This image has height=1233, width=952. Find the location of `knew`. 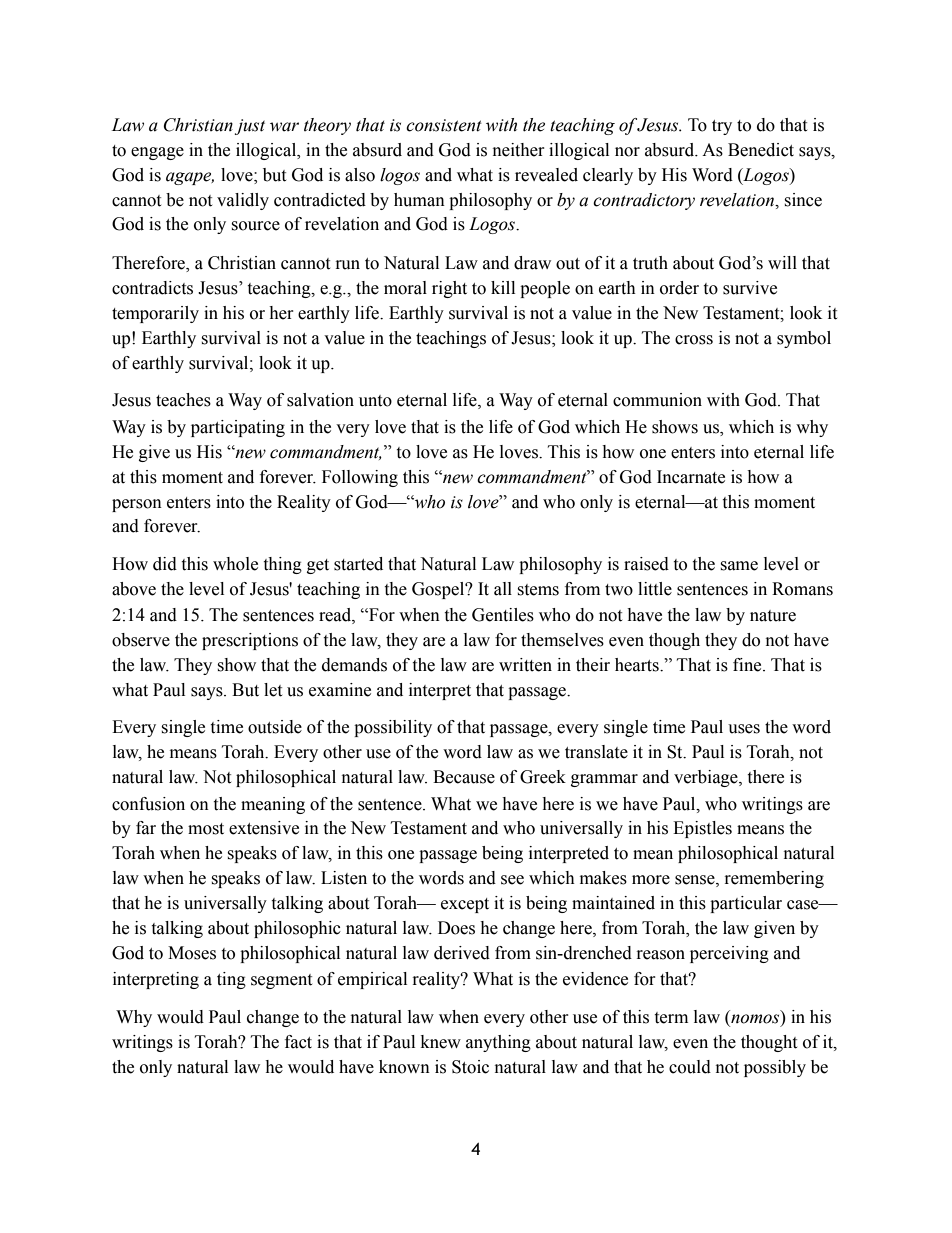

knew is located at coordinates (441, 1042).
